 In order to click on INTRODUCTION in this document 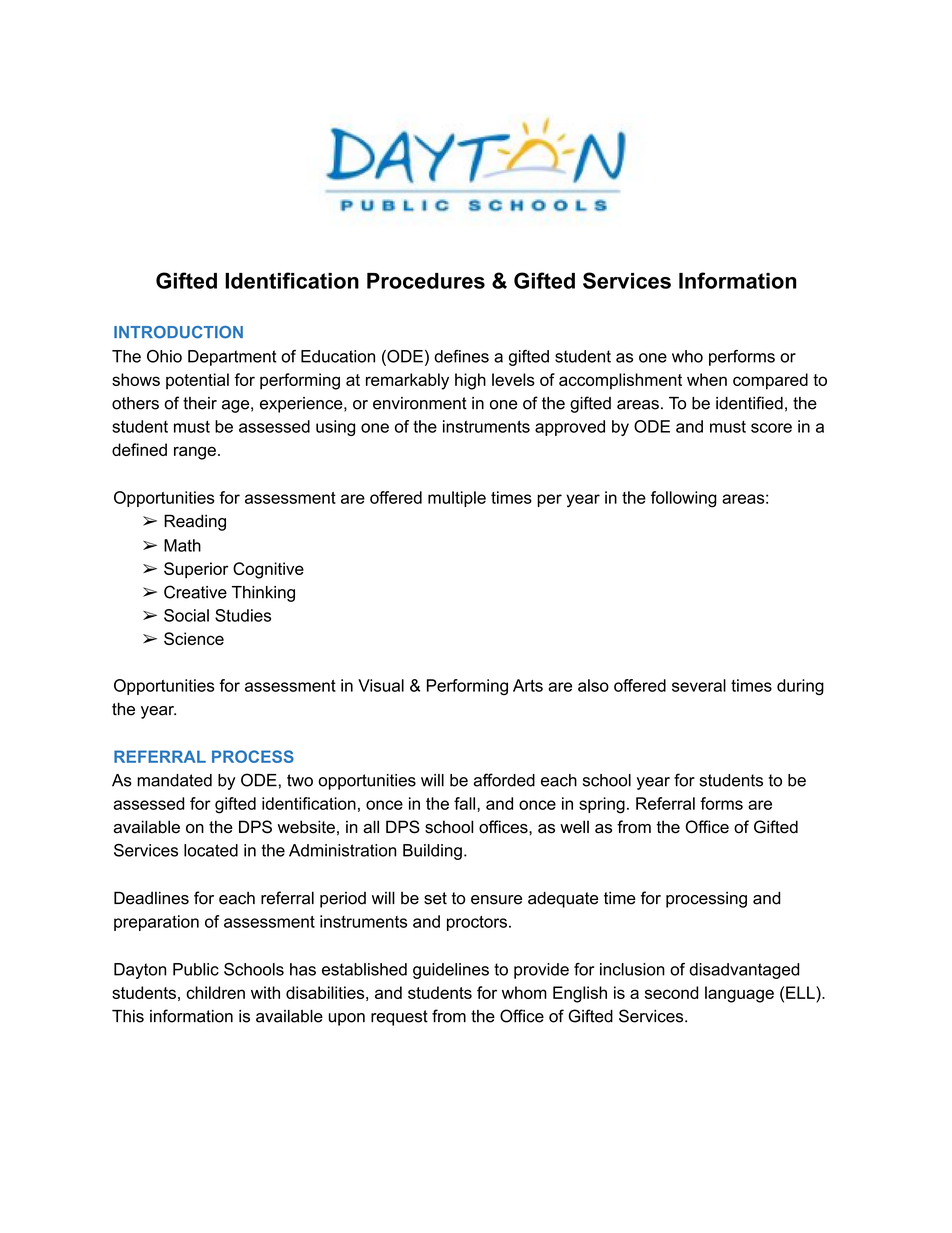, I will do `click(178, 332)`.
